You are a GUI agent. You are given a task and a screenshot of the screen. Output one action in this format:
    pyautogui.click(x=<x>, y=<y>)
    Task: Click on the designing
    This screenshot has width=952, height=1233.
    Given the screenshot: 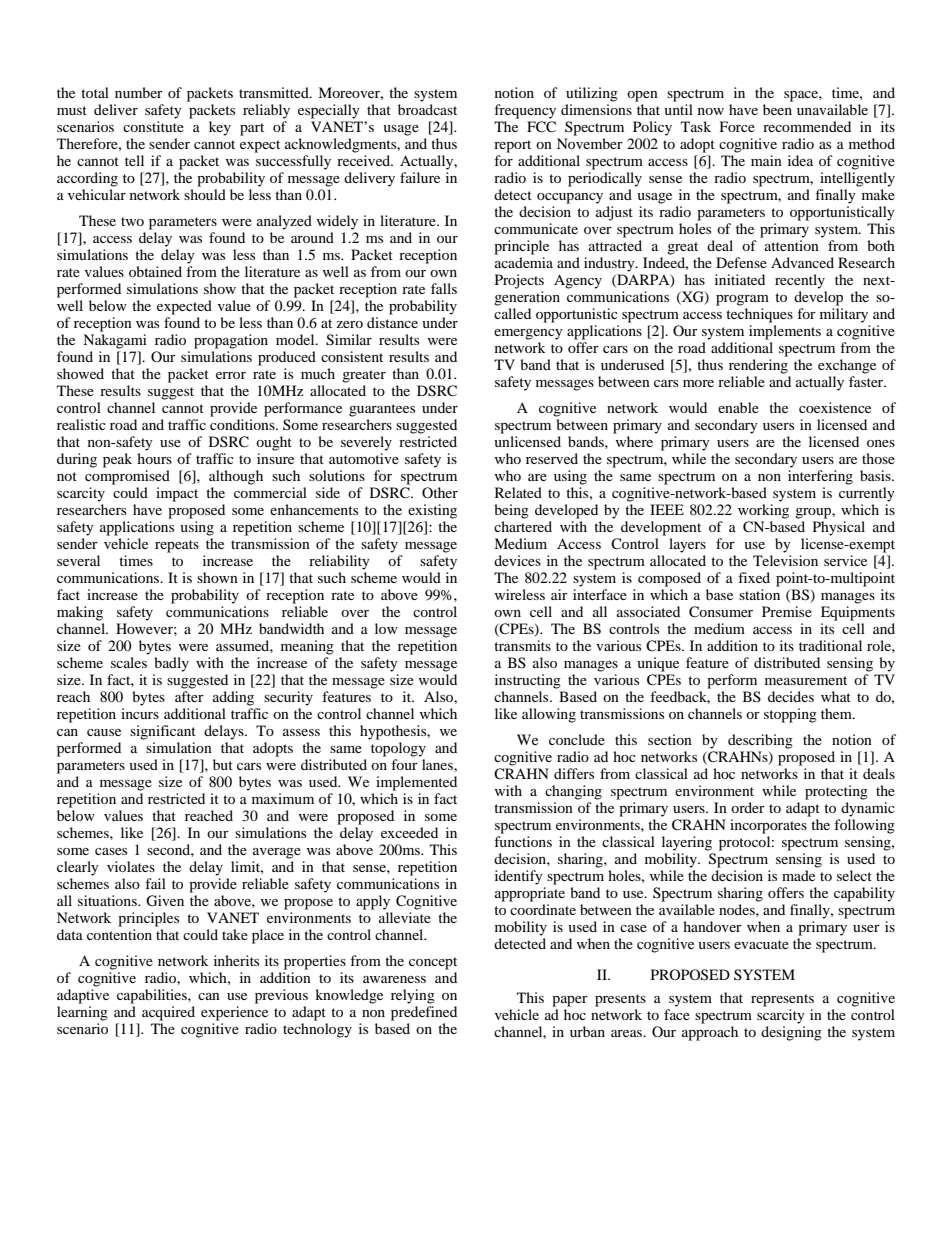 What is the action you would take?
    pyautogui.click(x=791, y=1033)
